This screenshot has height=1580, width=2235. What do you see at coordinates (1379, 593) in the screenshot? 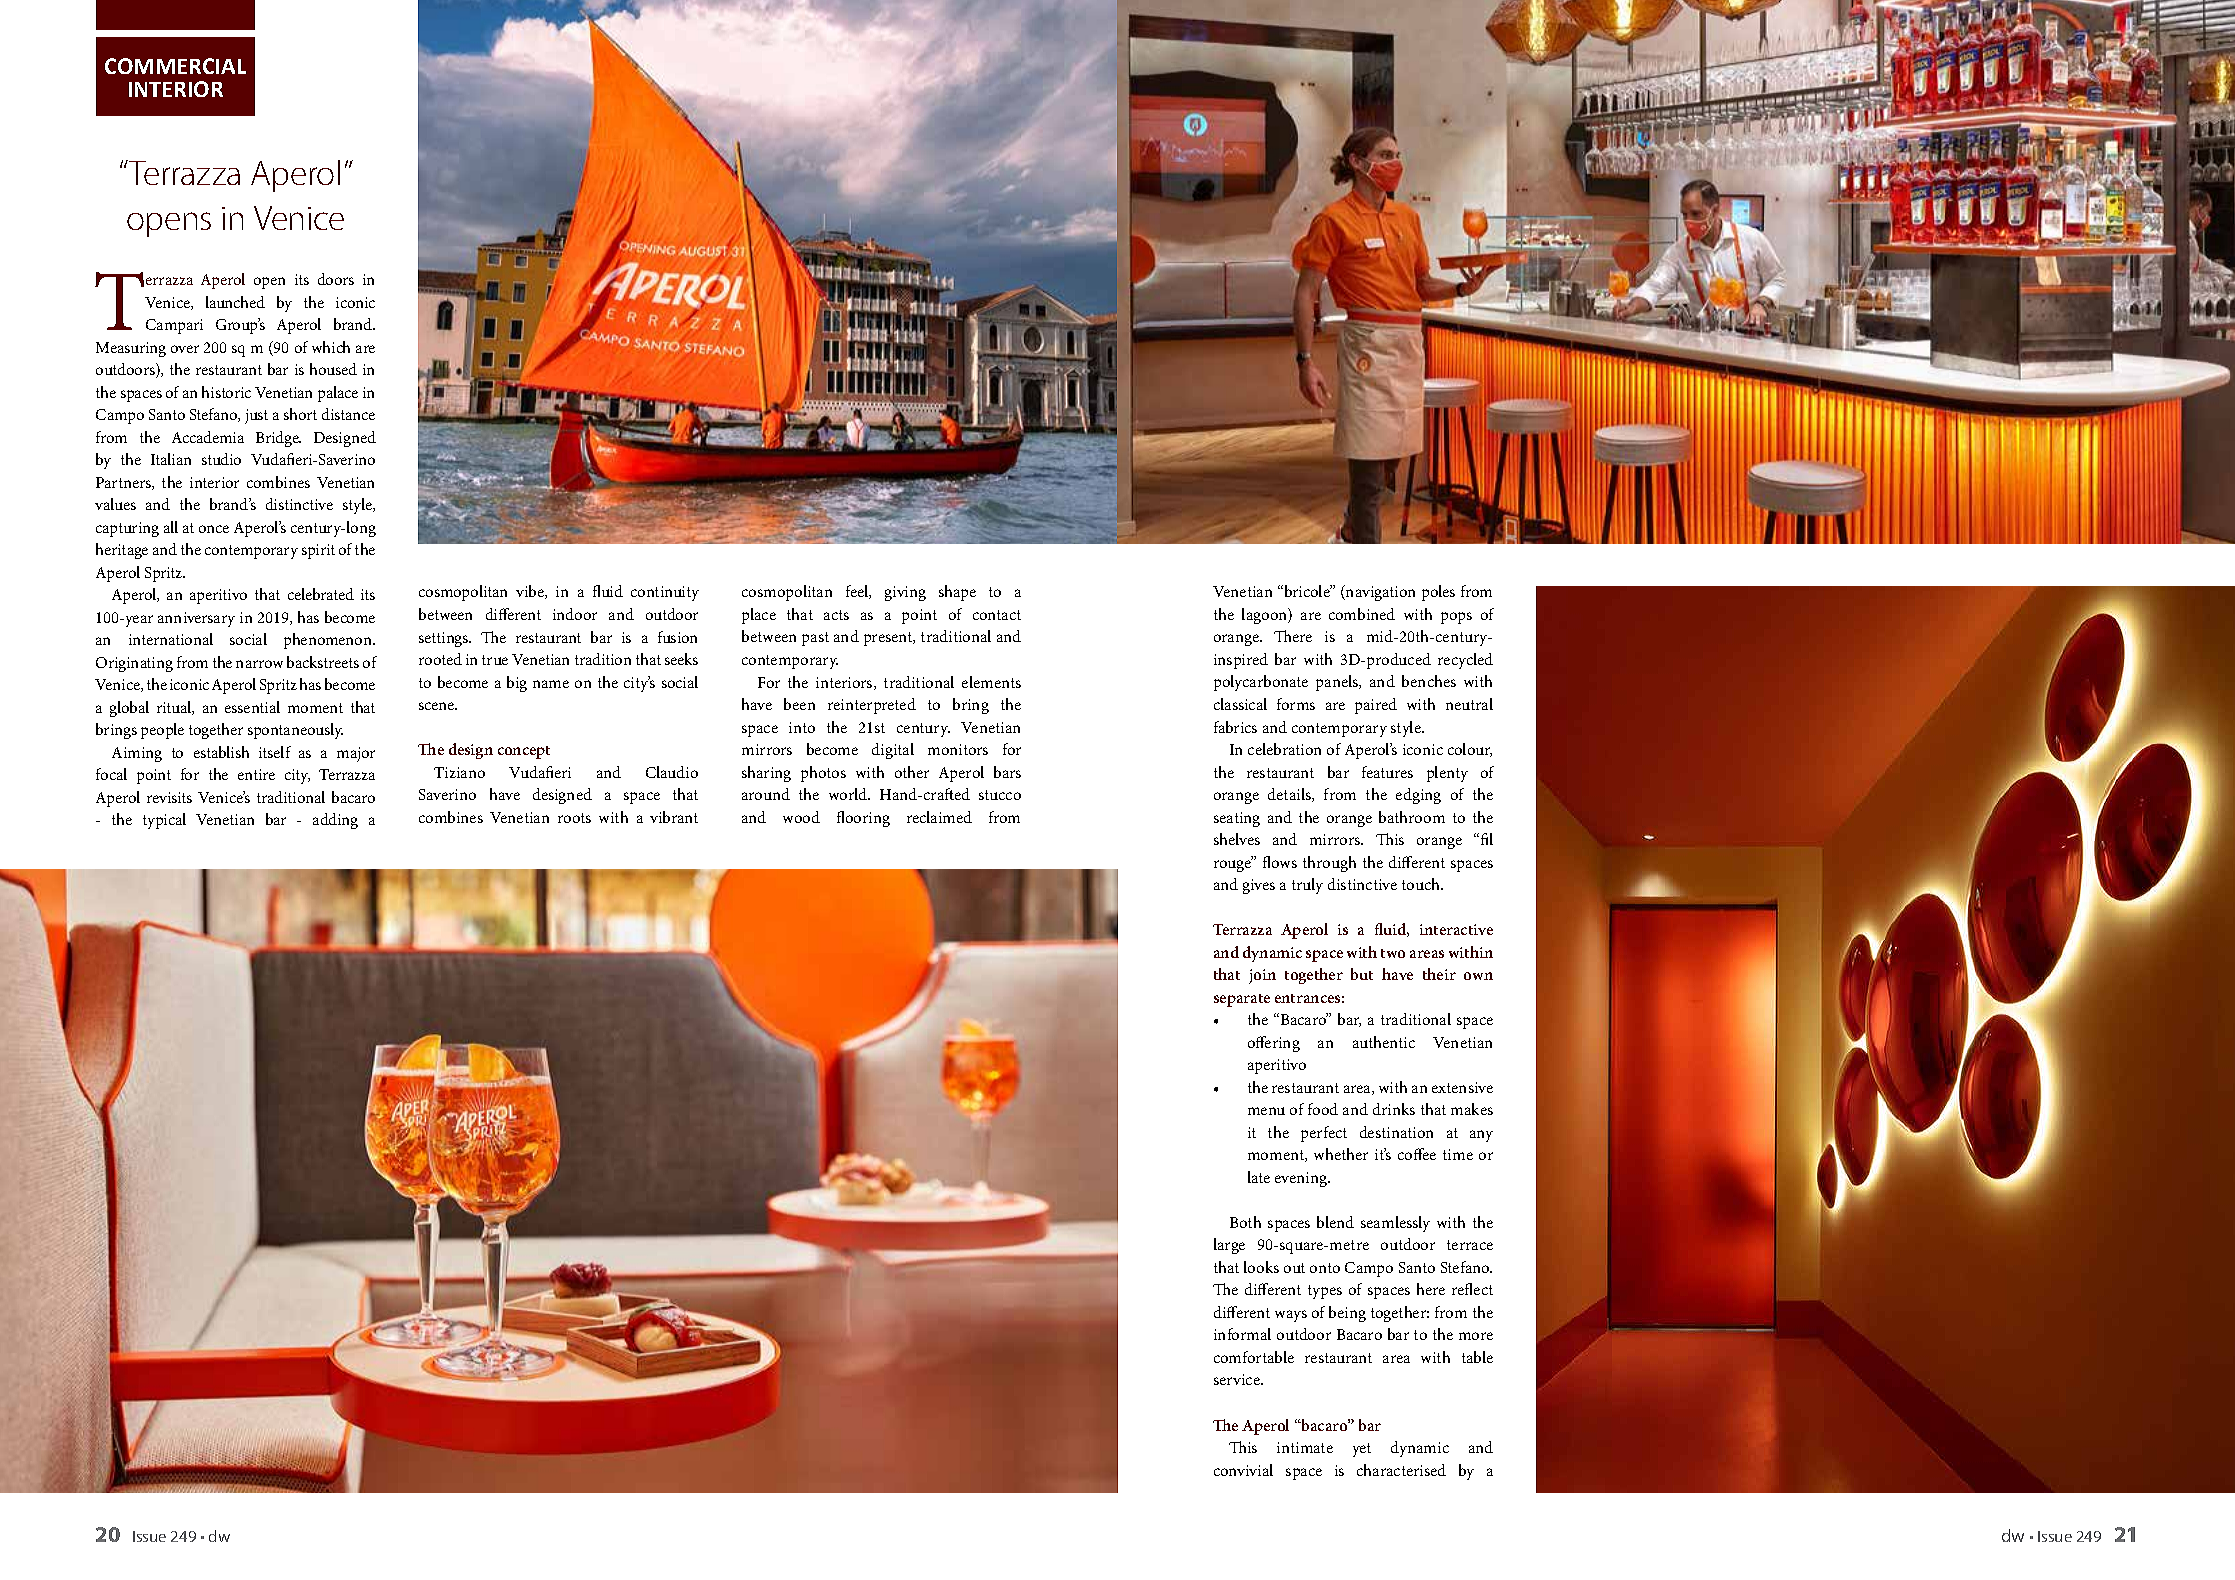
I see `navigation` at bounding box center [1379, 593].
